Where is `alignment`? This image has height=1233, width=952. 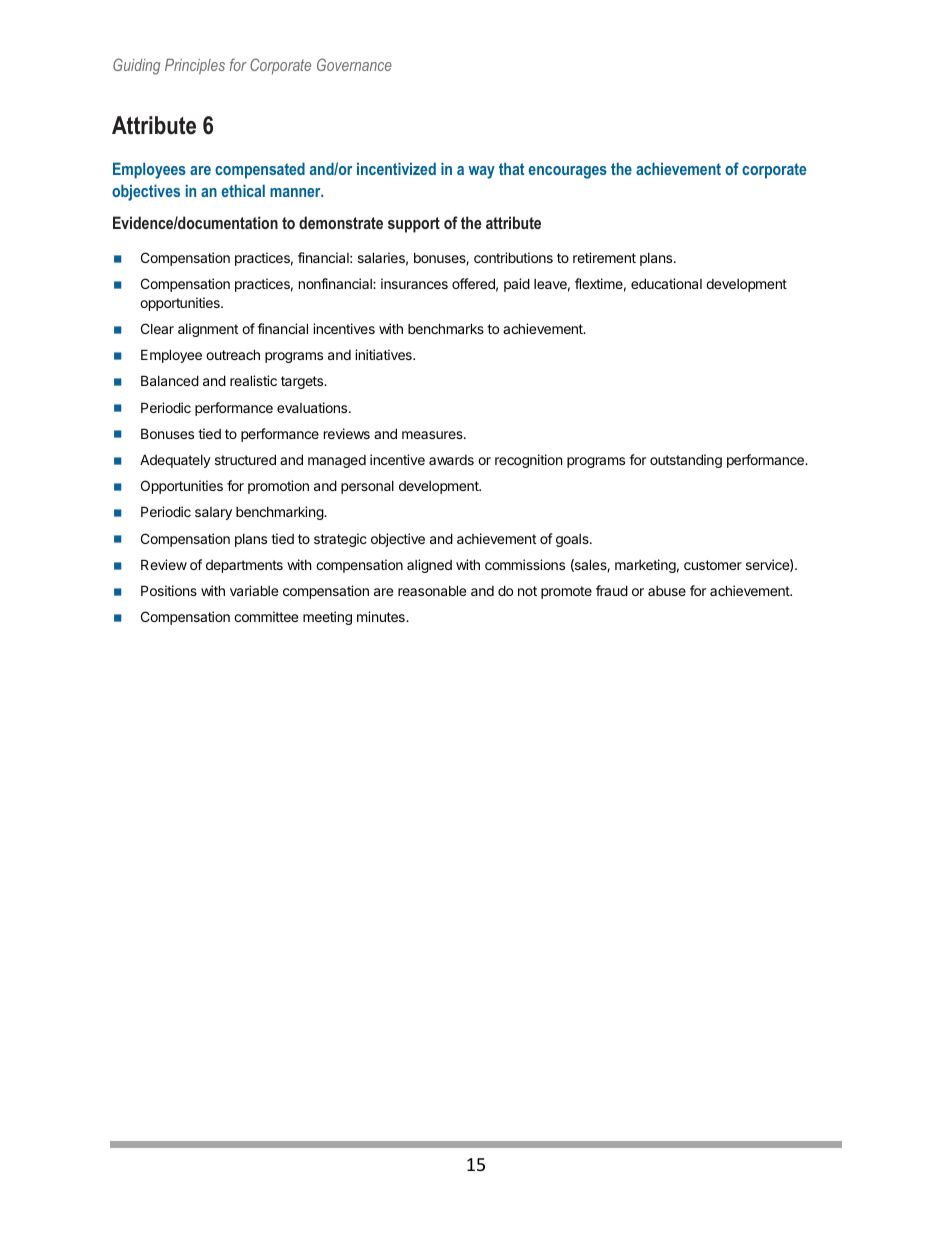
alignment is located at coordinates (208, 330).
